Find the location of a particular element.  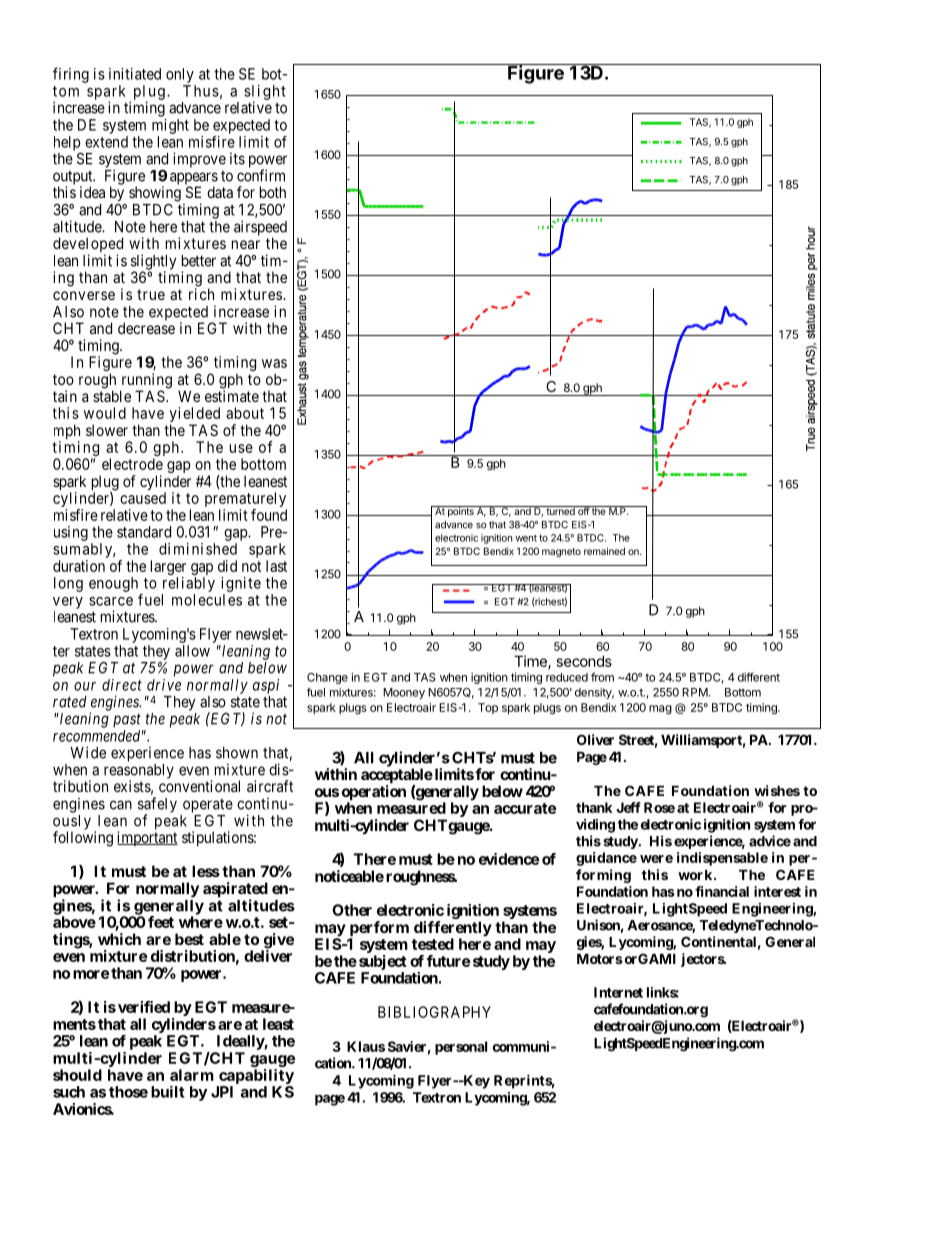

both is located at coordinates (273, 192).
